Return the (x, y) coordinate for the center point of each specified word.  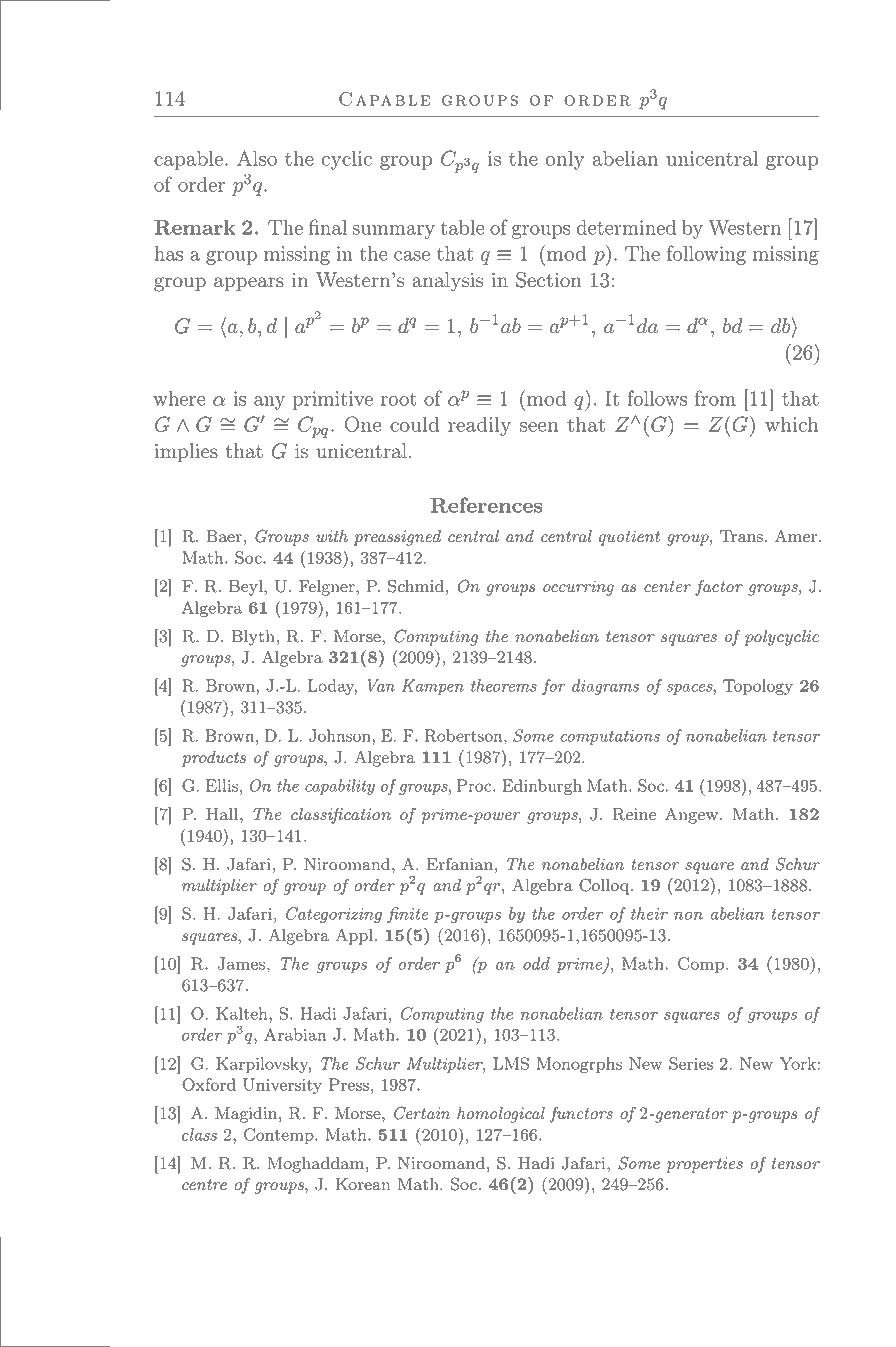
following (706, 255)
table (463, 227)
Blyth (253, 638)
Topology (758, 687)
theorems (504, 685)
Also (257, 158)
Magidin (247, 1115)
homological (501, 1115)
